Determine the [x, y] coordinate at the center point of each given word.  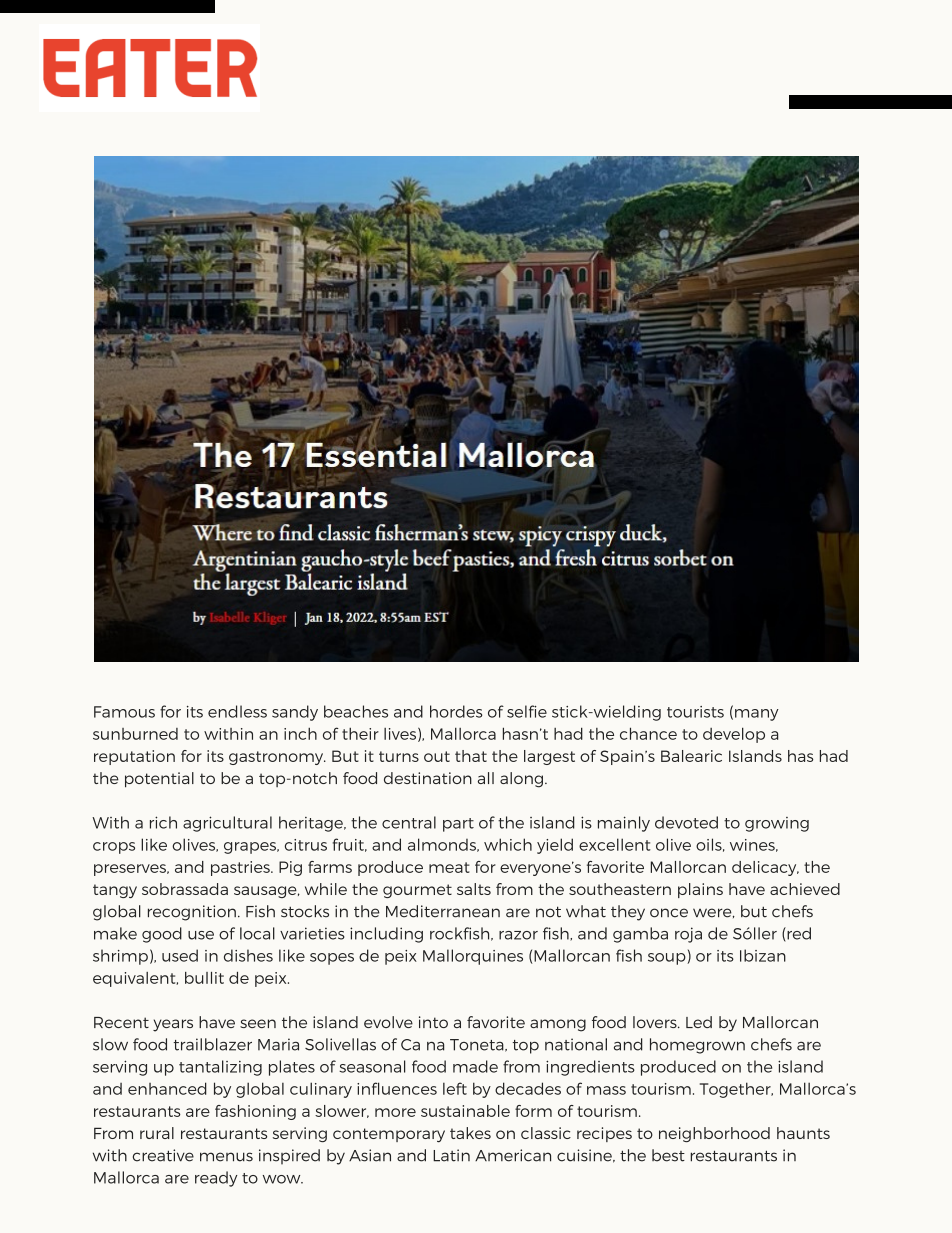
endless [237, 711]
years [173, 1025]
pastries [241, 868]
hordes [456, 711]
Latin [451, 1155]
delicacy [765, 868]
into [433, 1022]
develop [734, 735]
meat [449, 867]
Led [699, 1022]
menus [226, 1157]
